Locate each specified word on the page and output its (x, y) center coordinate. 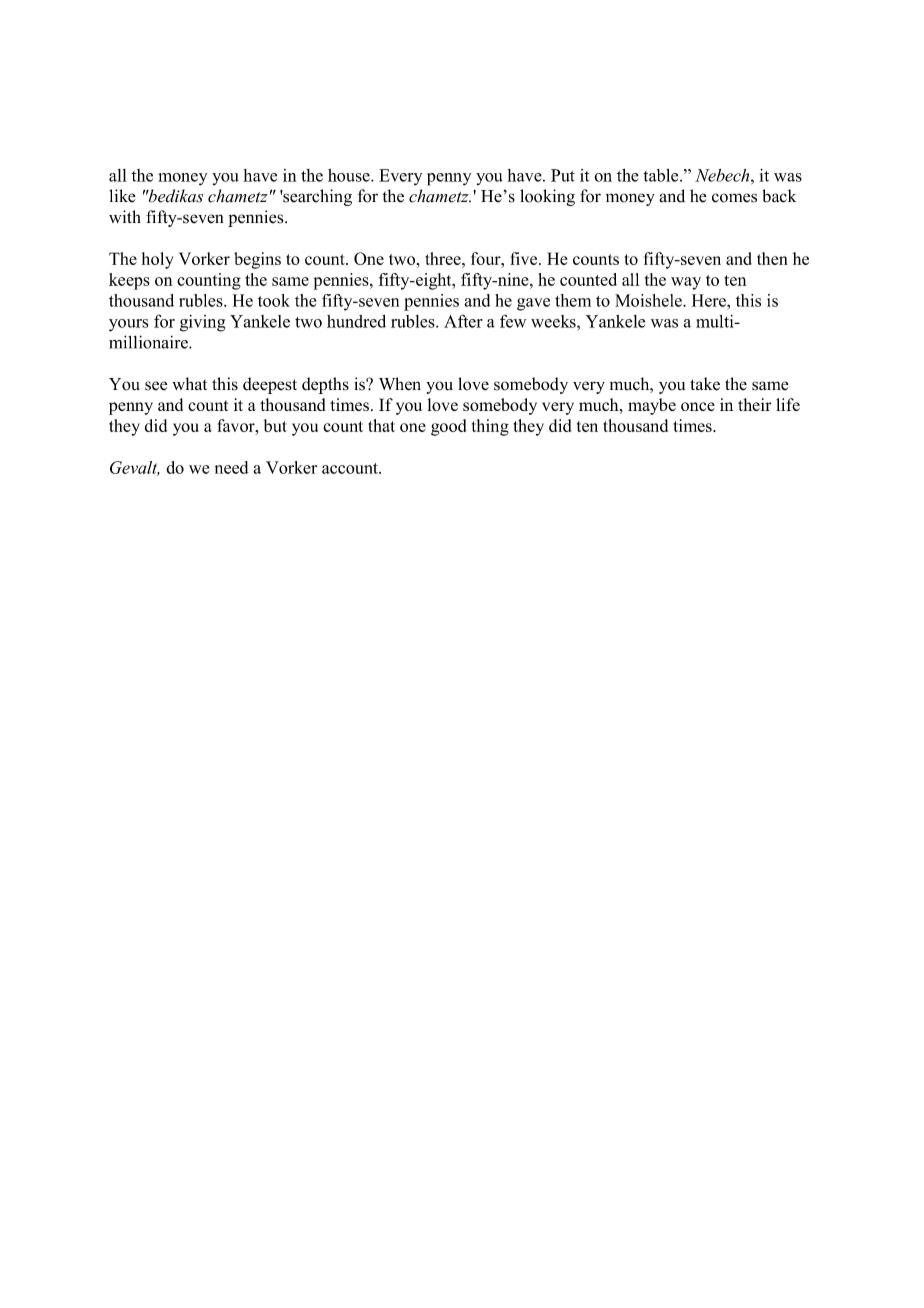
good (448, 427)
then (772, 258)
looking (547, 197)
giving (202, 323)
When (400, 384)
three (444, 258)
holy (157, 260)
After (463, 321)
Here (710, 300)
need (232, 467)
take (705, 384)
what (189, 383)
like (122, 196)
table (662, 175)
